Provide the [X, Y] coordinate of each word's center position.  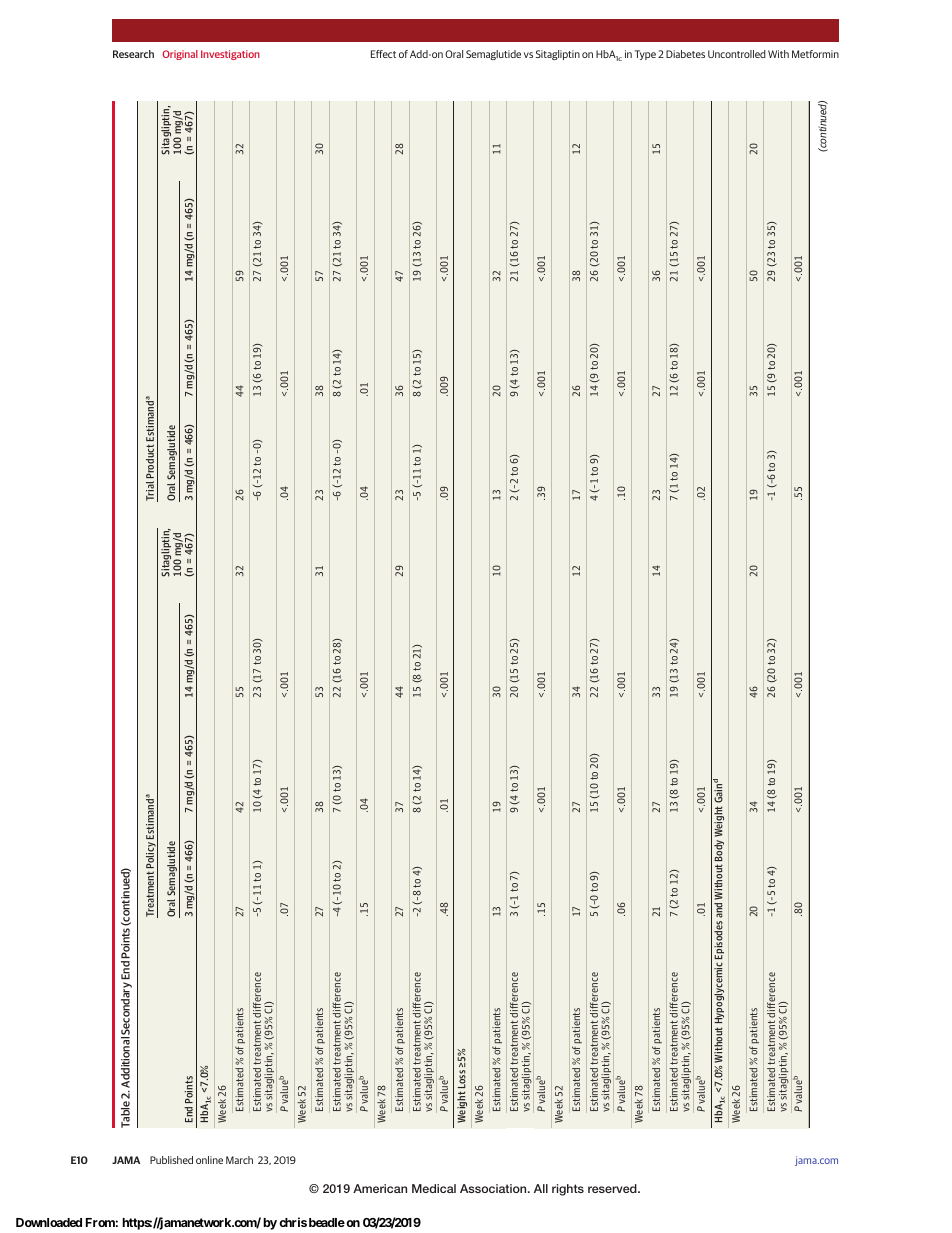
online [209, 1160]
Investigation [230, 55]
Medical [434, 1188]
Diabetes [685, 54]
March [239, 1160]
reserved [613, 1188]
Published [171, 1160]
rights [568, 1190]
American [380, 1188]
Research [133, 54]
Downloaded [49, 1222]
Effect [383, 54]
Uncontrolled [737, 54]
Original [180, 55]
